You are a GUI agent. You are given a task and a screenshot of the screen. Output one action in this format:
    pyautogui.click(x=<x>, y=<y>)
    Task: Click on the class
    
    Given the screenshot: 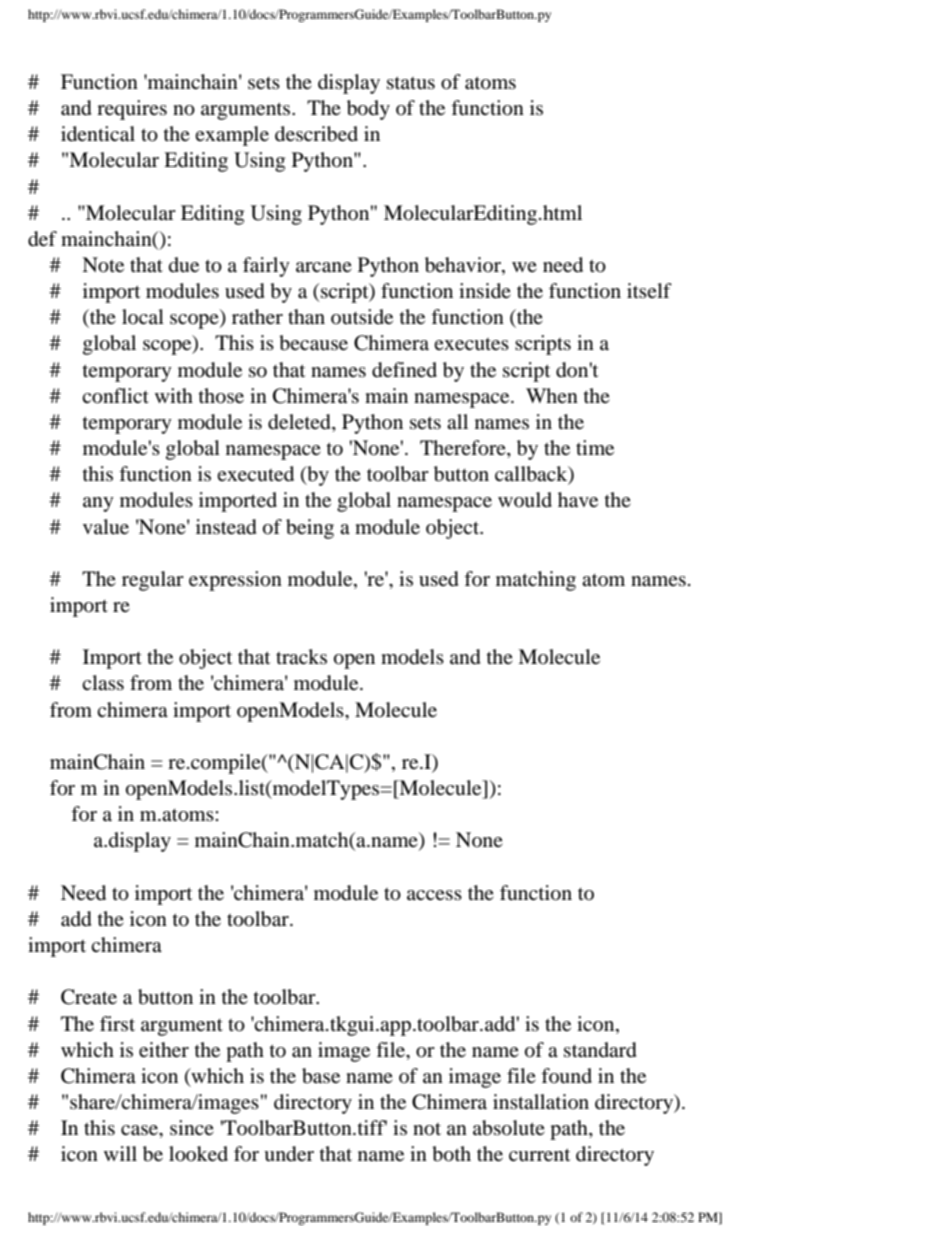 What is the action you would take?
    pyautogui.click(x=103, y=682)
